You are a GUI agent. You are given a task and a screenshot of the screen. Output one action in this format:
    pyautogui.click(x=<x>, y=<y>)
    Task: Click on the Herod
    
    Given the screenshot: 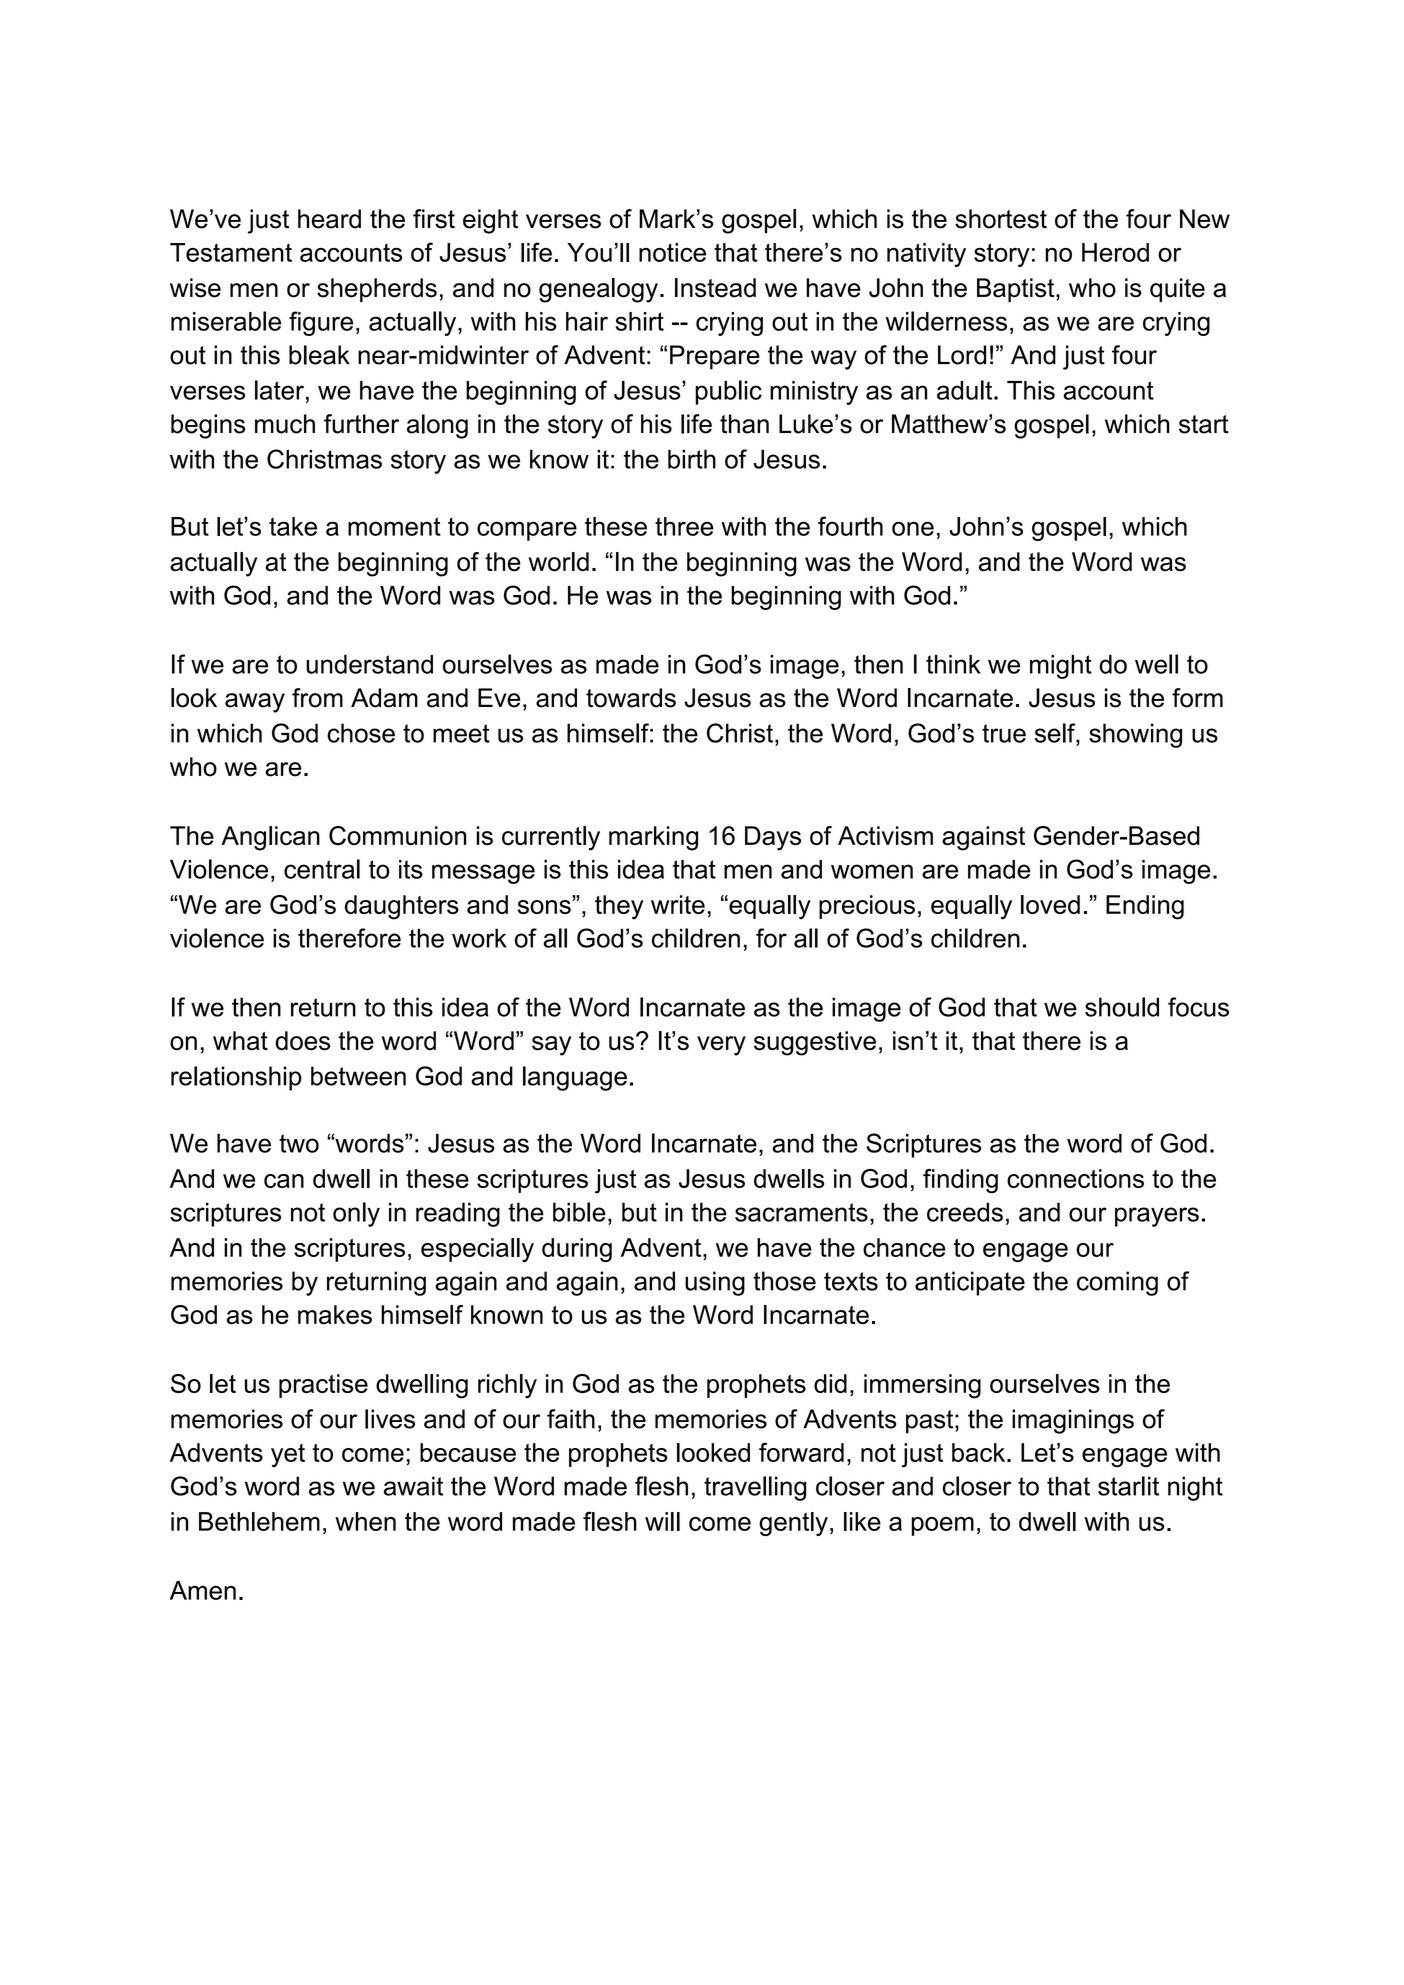 What is the action you would take?
    pyautogui.click(x=1115, y=252)
